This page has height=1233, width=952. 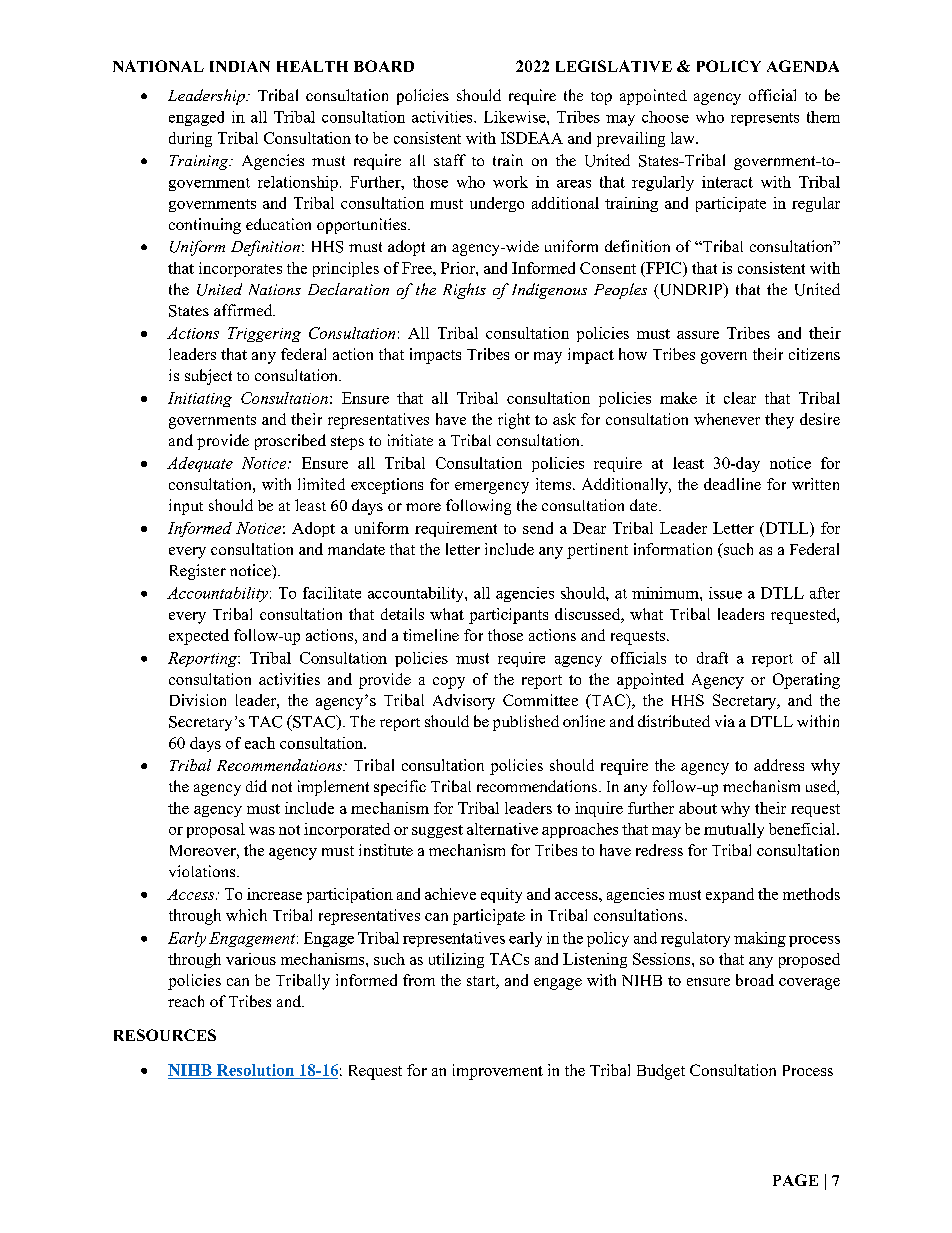 What do you see at coordinates (564, 419) in the page?
I see `ask` at bounding box center [564, 419].
